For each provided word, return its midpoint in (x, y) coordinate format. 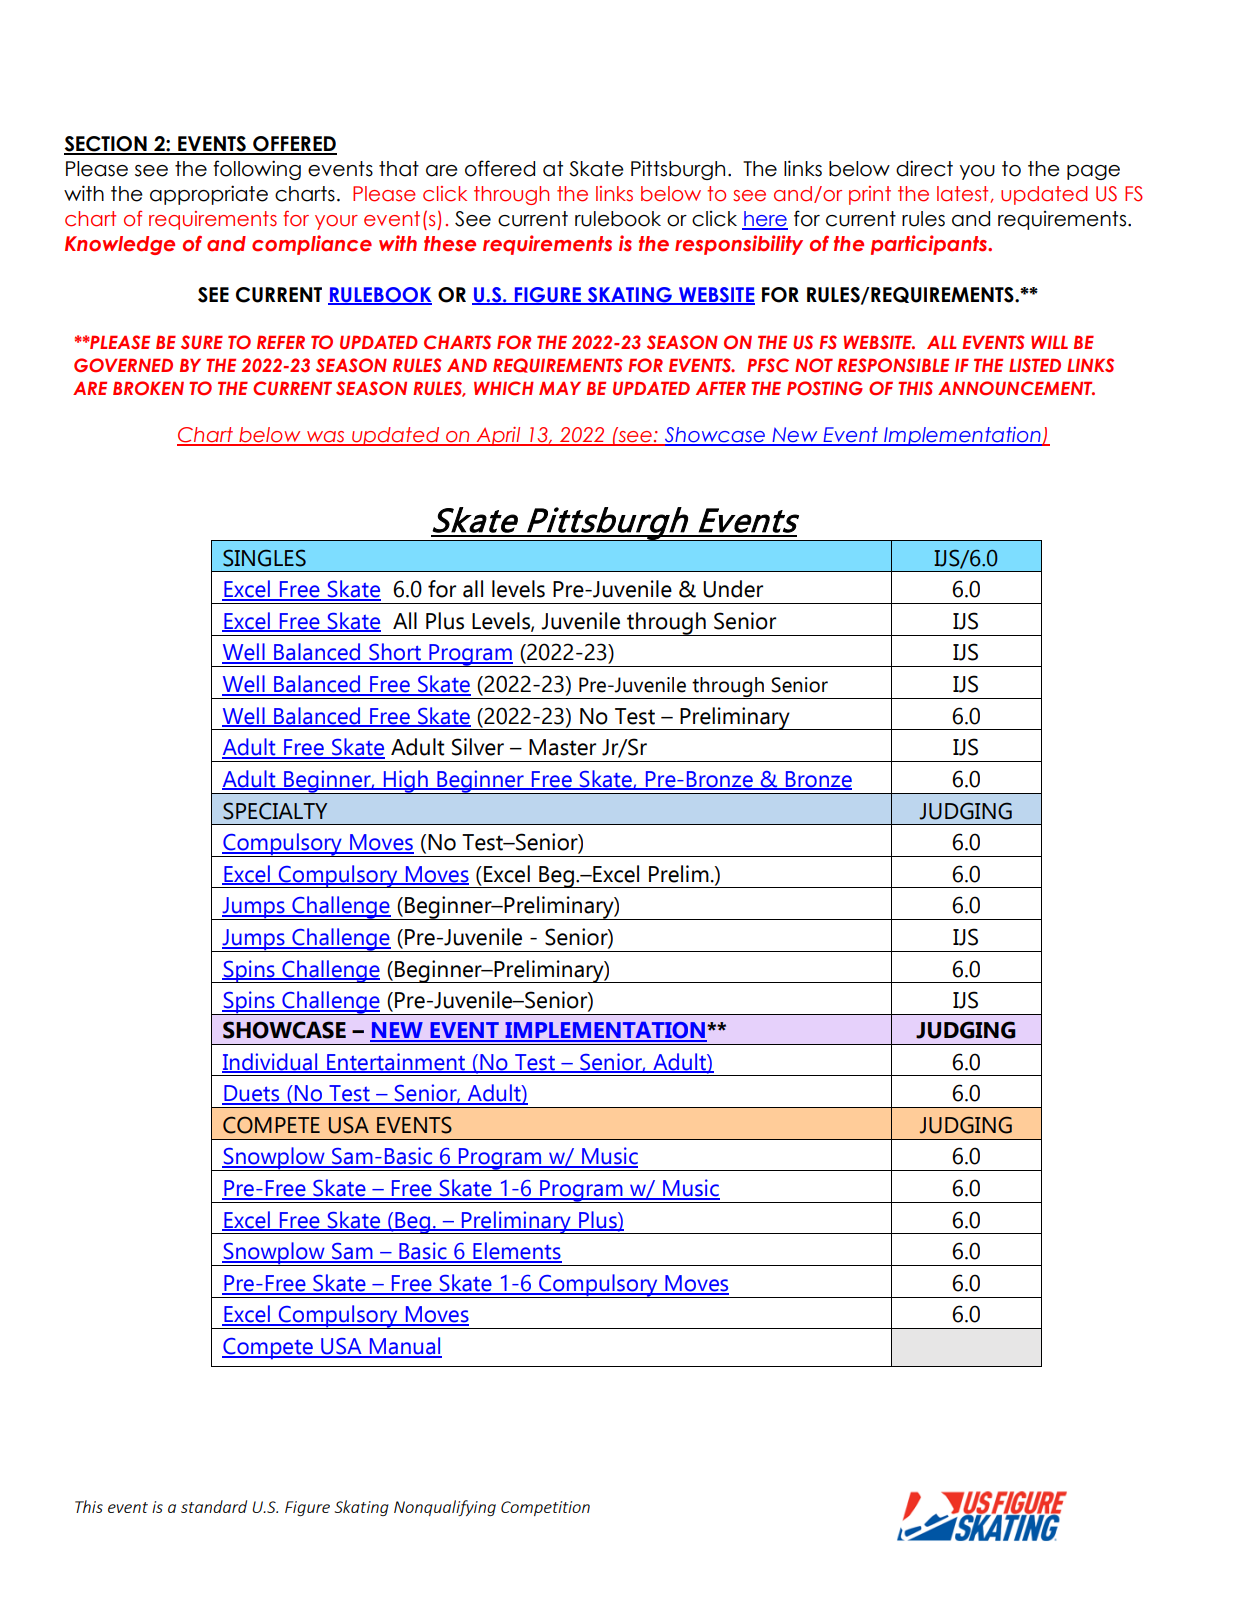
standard (214, 1506)
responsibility (739, 245)
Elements (516, 1252)
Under (733, 589)
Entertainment (396, 1062)
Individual (271, 1062)
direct (924, 168)
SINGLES (264, 558)
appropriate (209, 195)
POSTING (825, 388)
